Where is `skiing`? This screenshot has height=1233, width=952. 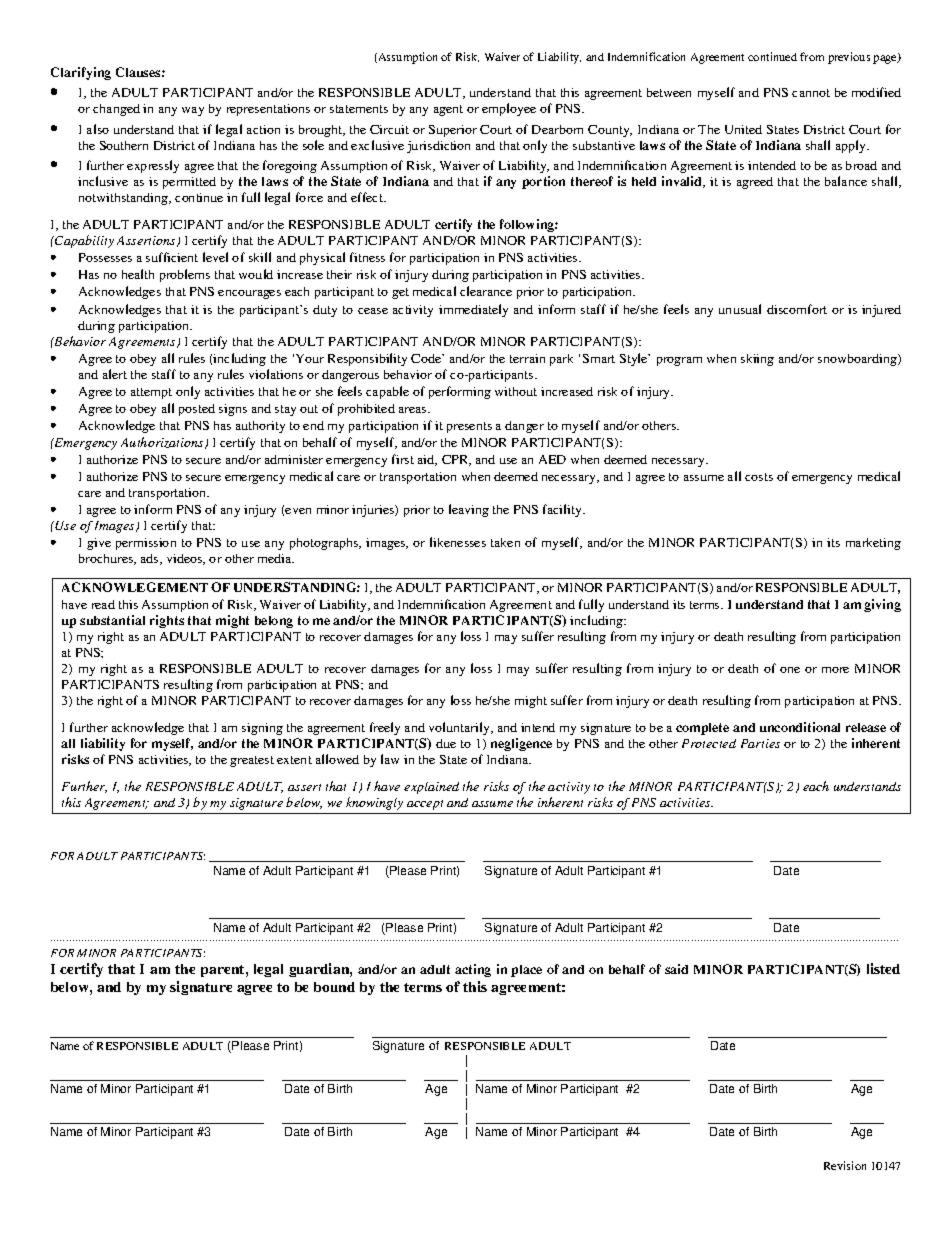 skiing is located at coordinates (757, 360).
